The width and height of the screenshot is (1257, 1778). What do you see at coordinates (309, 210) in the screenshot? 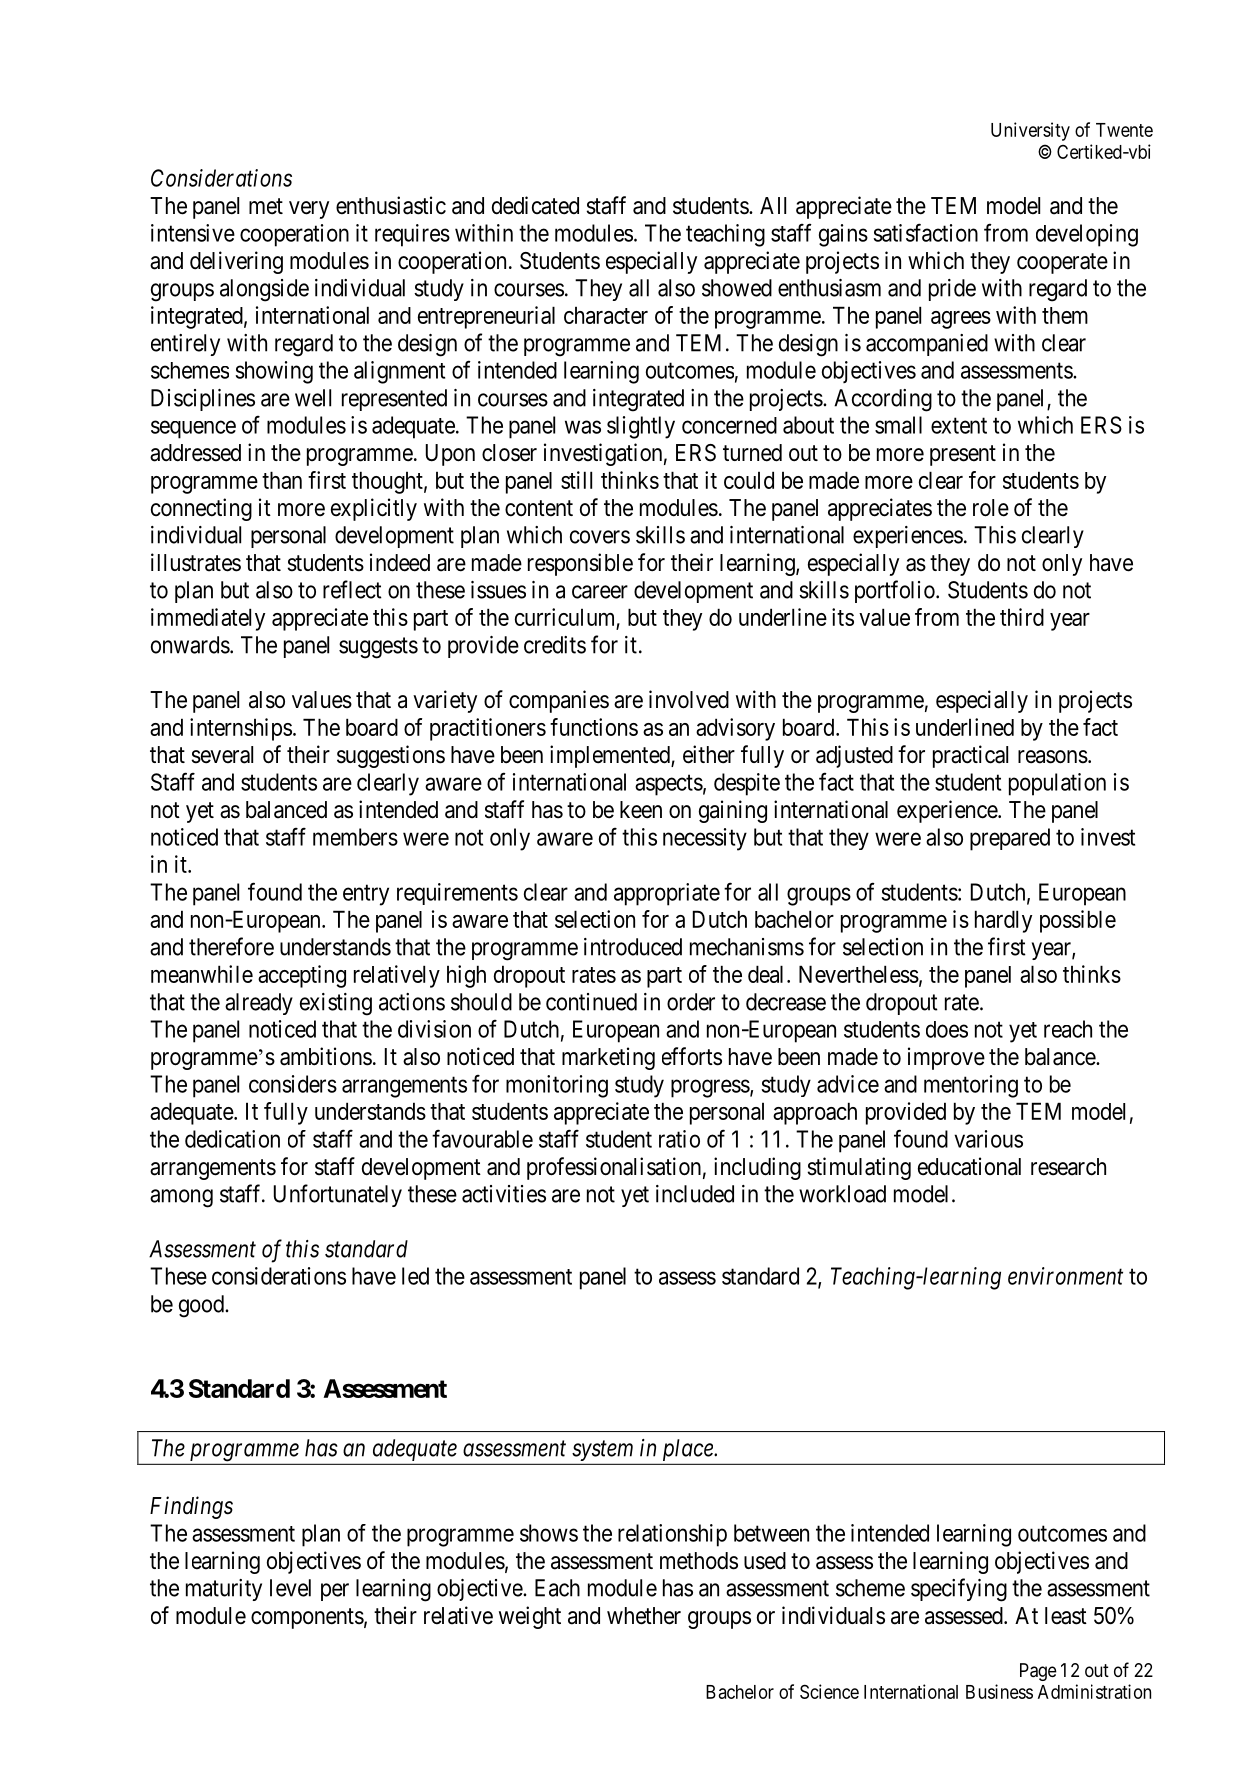
I see `very` at bounding box center [309, 210].
